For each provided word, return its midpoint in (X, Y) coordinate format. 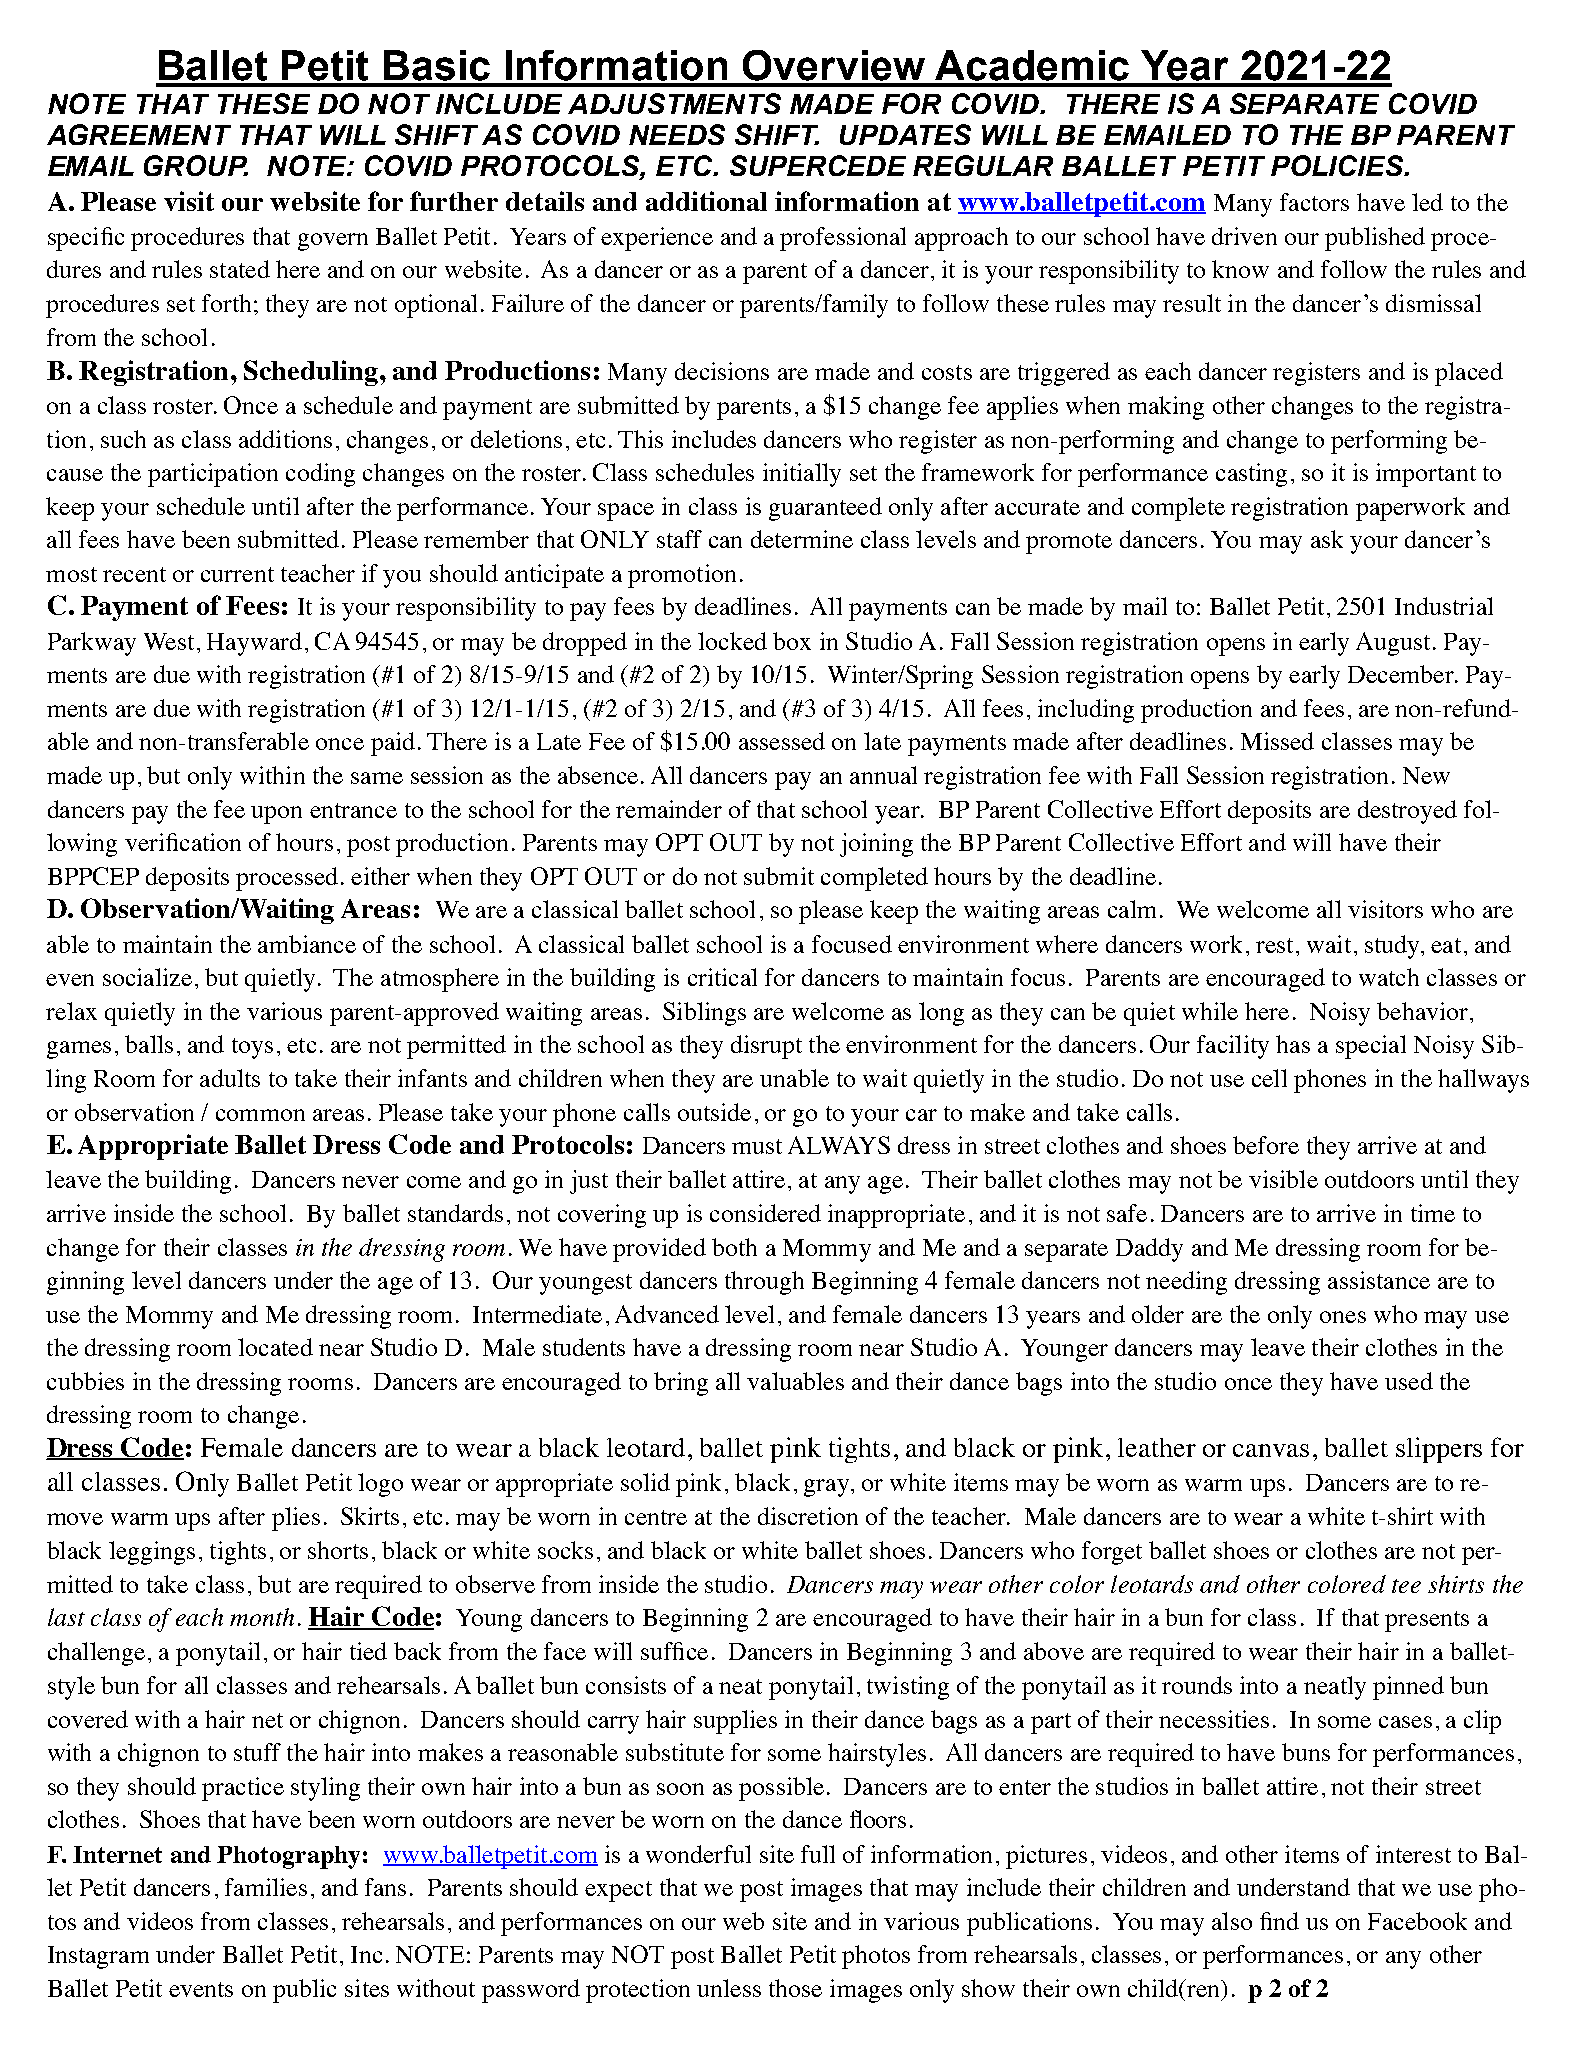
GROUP (196, 165)
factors (1314, 202)
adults (230, 1078)
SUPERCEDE (818, 165)
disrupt (766, 1047)
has (1293, 1044)
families (266, 1887)
